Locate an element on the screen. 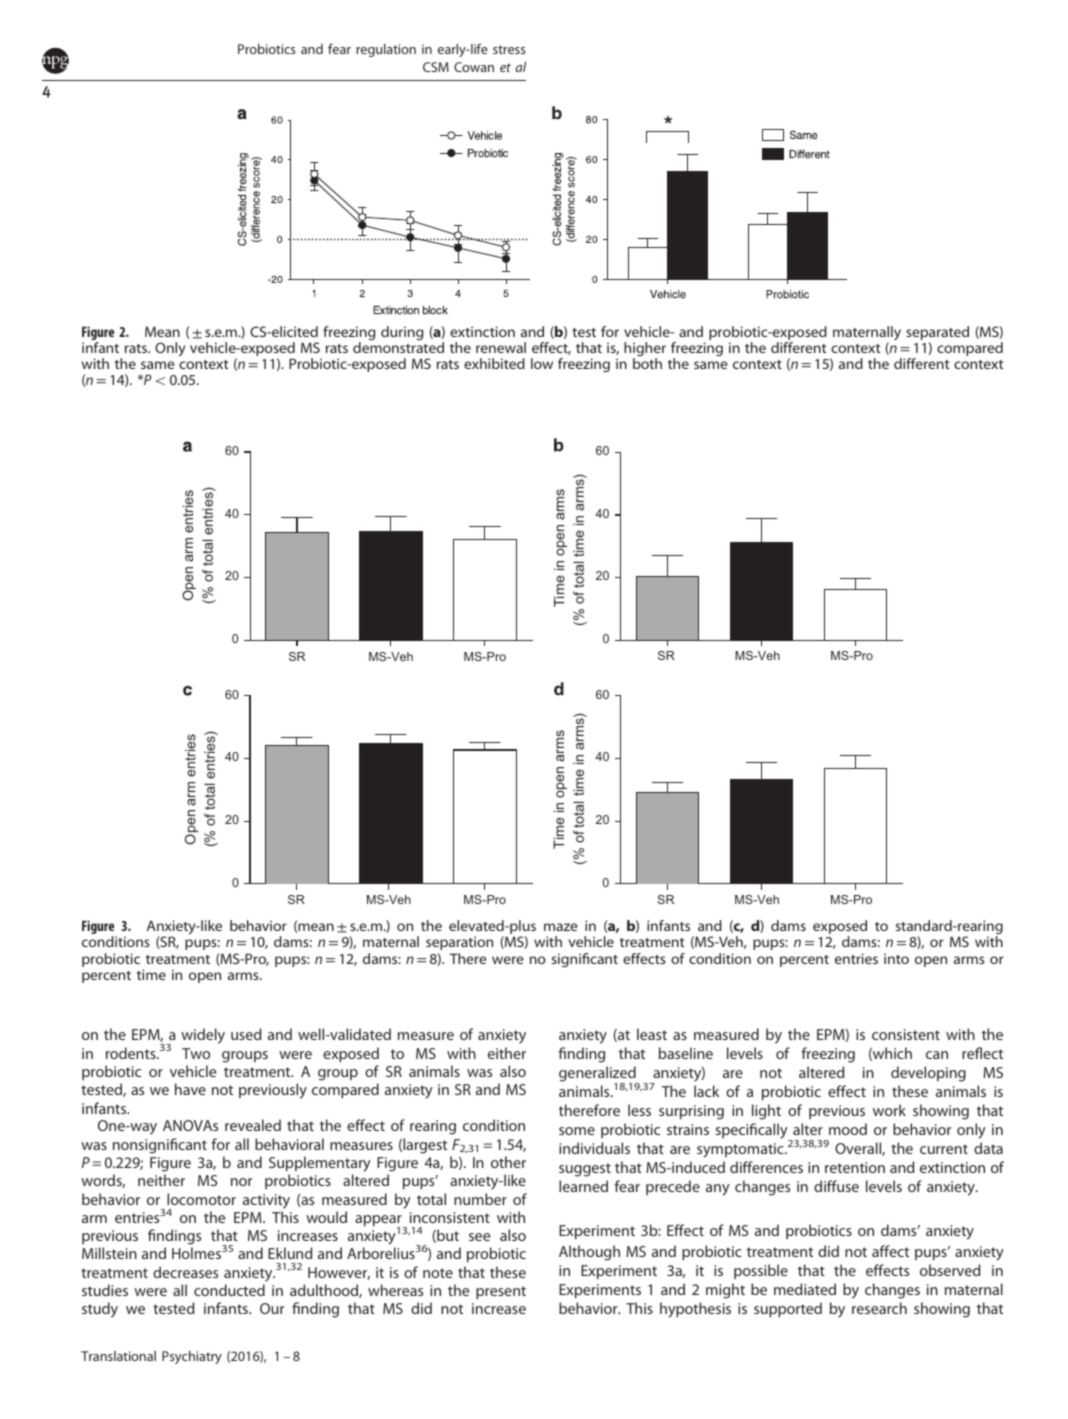 The height and width of the screenshot is (1419, 1068). both is located at coordinates (647, 363).
